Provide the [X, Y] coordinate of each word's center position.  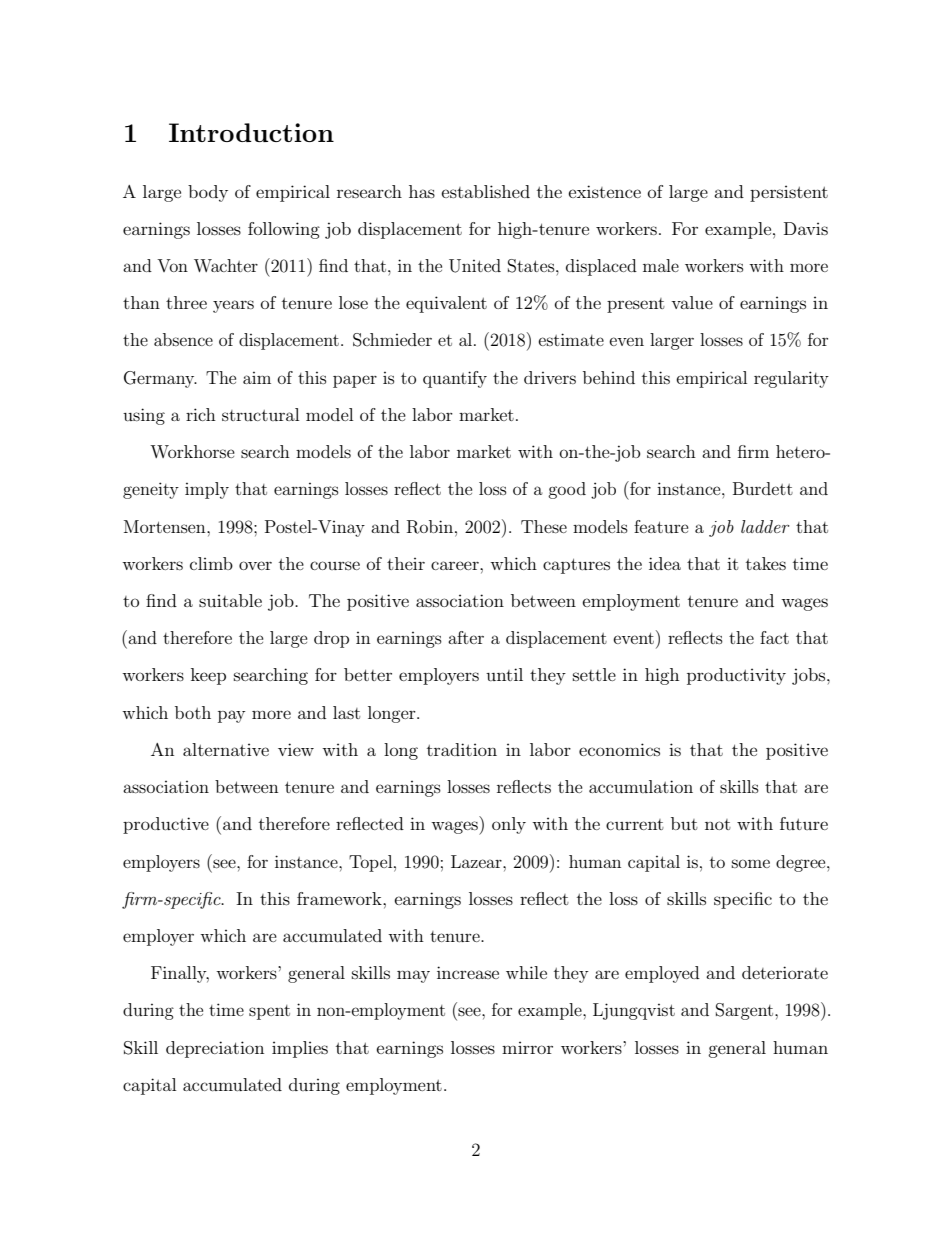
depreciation [215, 1049]
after [466, 637]
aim [257, 378]
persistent [789, 193]
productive [166, 825]
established [486, 191]
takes [766, 563]
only [509, 825]
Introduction [251, 132]
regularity [791, 379]
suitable [230, 600]
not [718, 824]
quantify [455, 379]
